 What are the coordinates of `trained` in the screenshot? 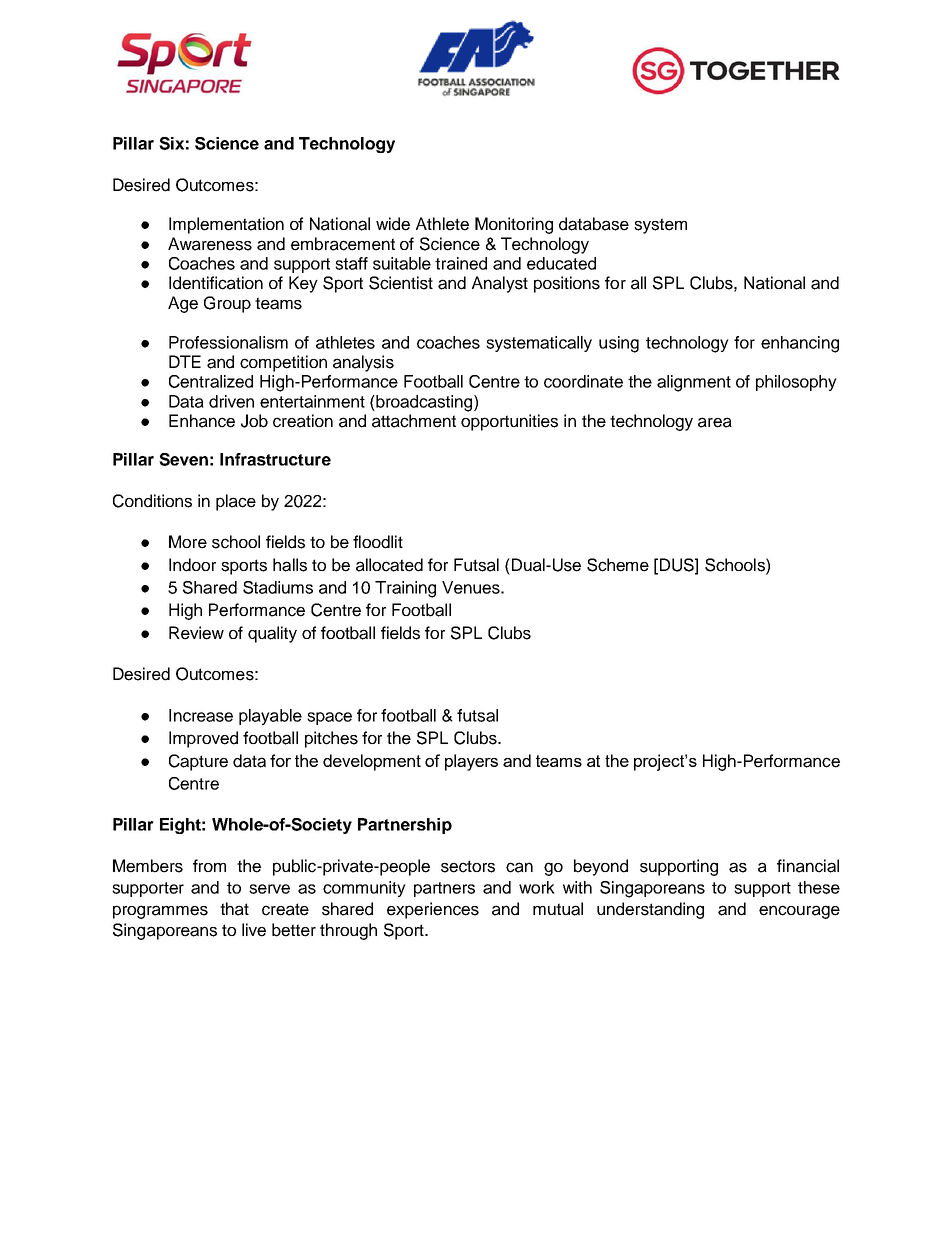 It's located at (461, 263).
